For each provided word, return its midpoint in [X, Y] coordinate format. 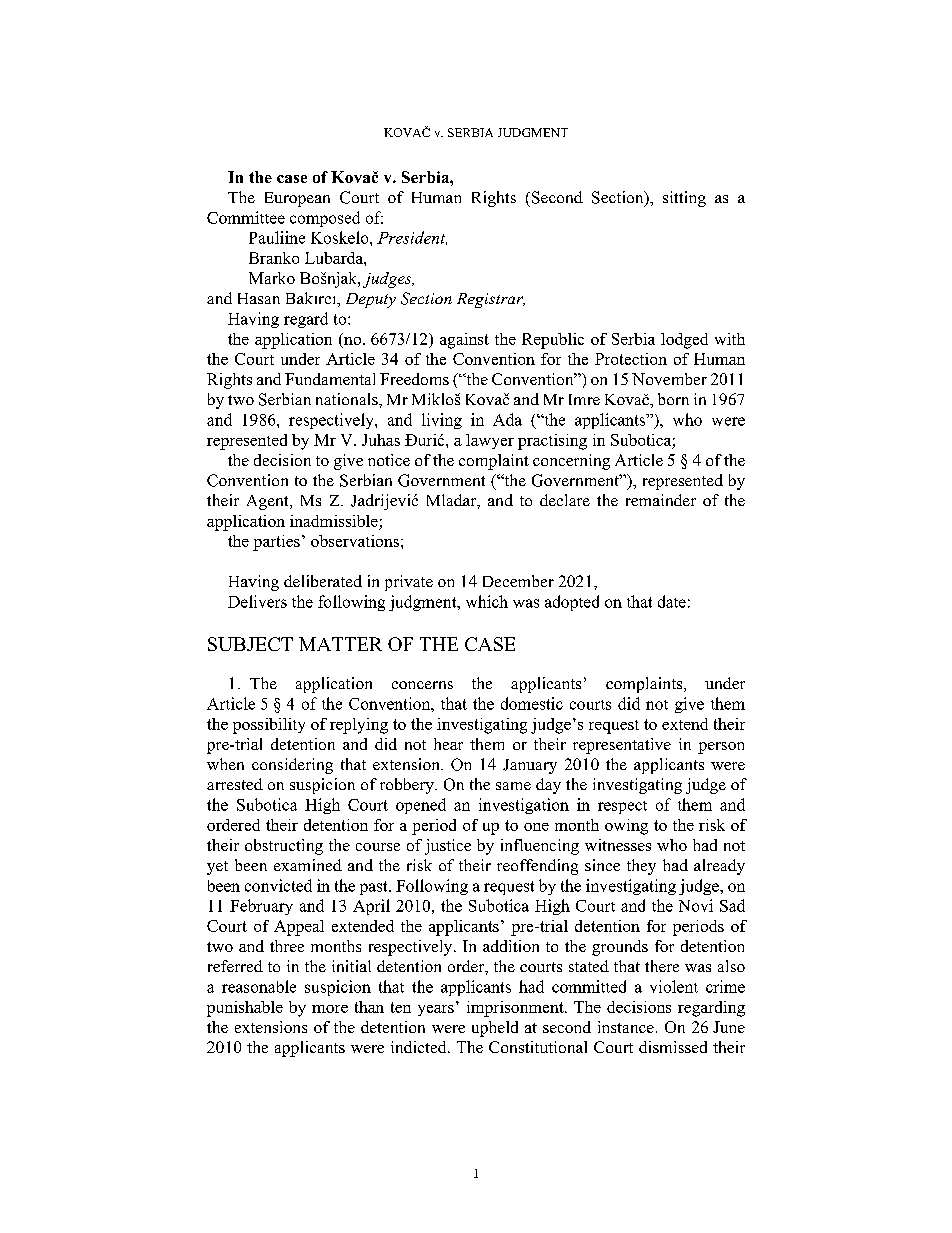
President [412, 238]
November [669, 379]
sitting [684, 199]
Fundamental [330, 379]
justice [448, 847]
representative [622, 746]
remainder [661, 500]
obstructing [284, 847]
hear [448, 744]
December [518, 581]
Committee [246, 217]
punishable [245, 1009]
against [464, 341]
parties [276, 543]
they [641, 867]
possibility [269, 726]
